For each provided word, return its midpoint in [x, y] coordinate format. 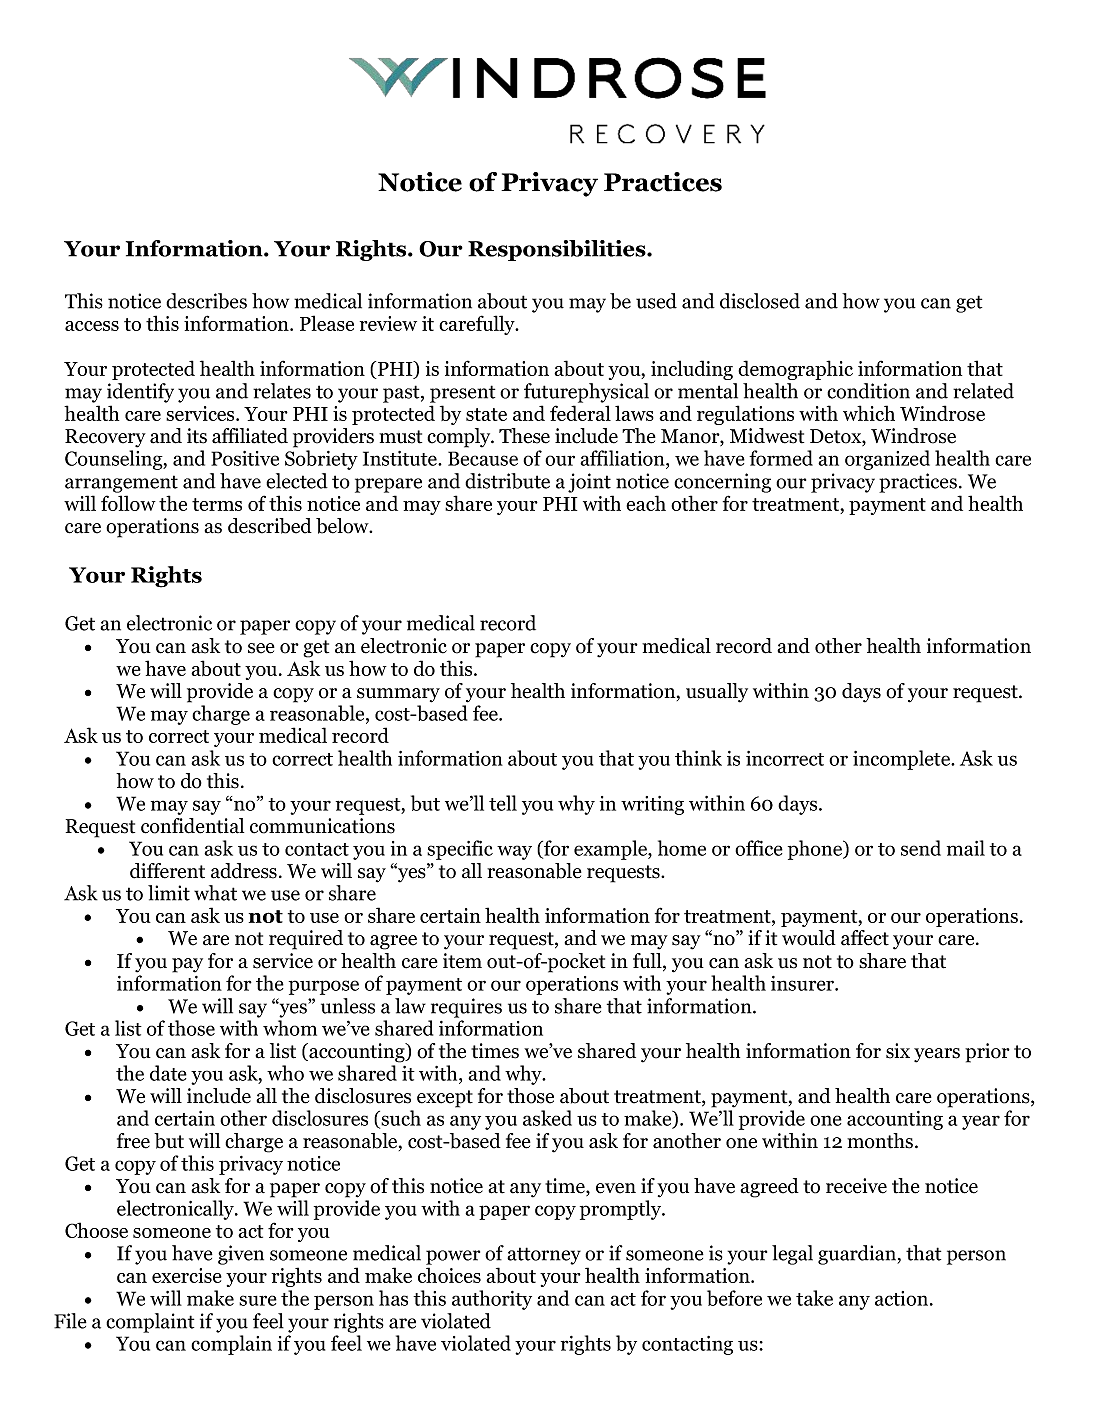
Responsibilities [558, 250]
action [903, 1298]
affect [865, 938]
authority [492, 1300]
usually [717, 693]
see [261, 648]
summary [398, 695]
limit [169, 893]
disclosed [760, 301]
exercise [187, 1275]
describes [206, 301]
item [462, 961]
